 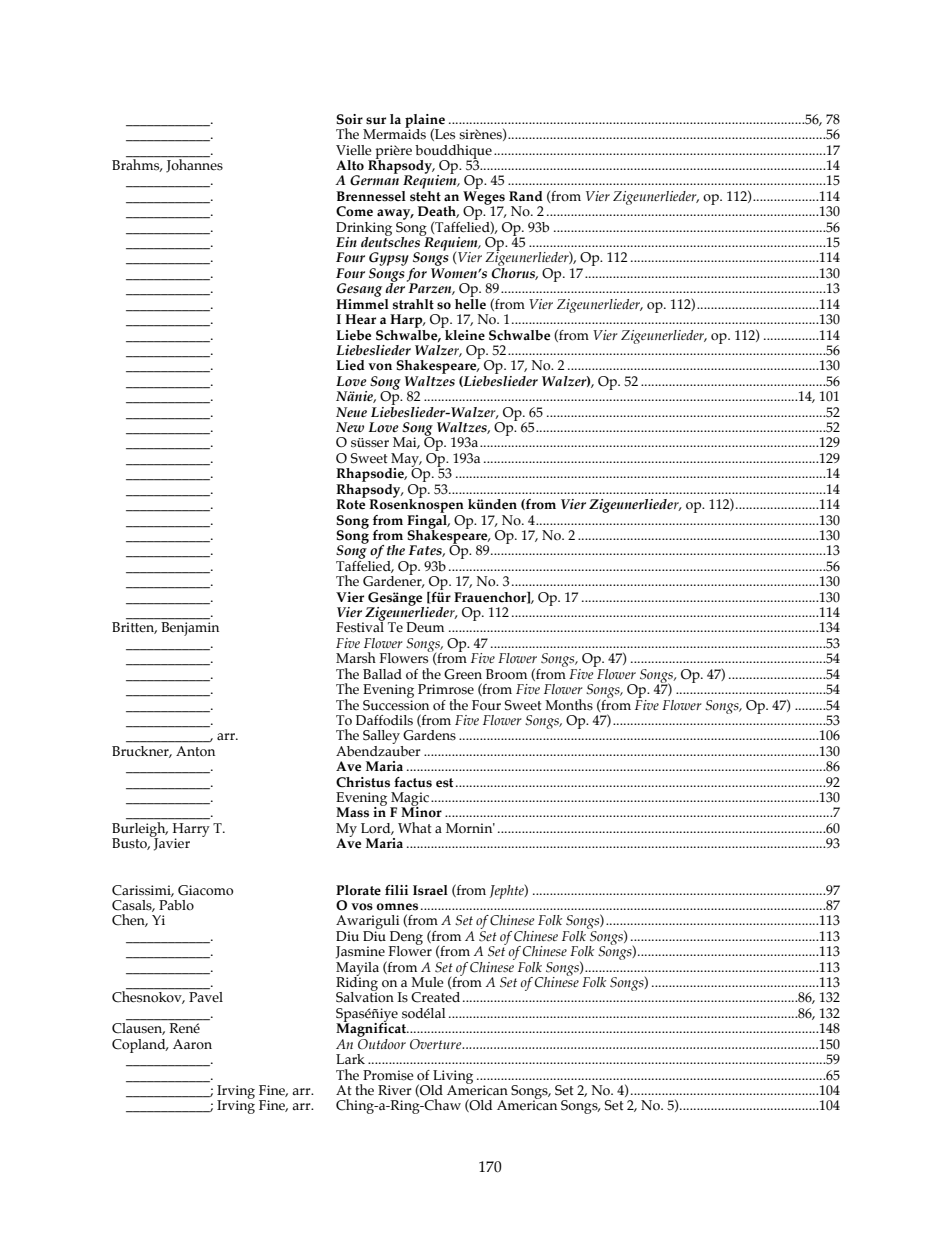 What do you see at coordinates (569, 705) in the document?
I see `Months` at bounding box center [569, 705].
